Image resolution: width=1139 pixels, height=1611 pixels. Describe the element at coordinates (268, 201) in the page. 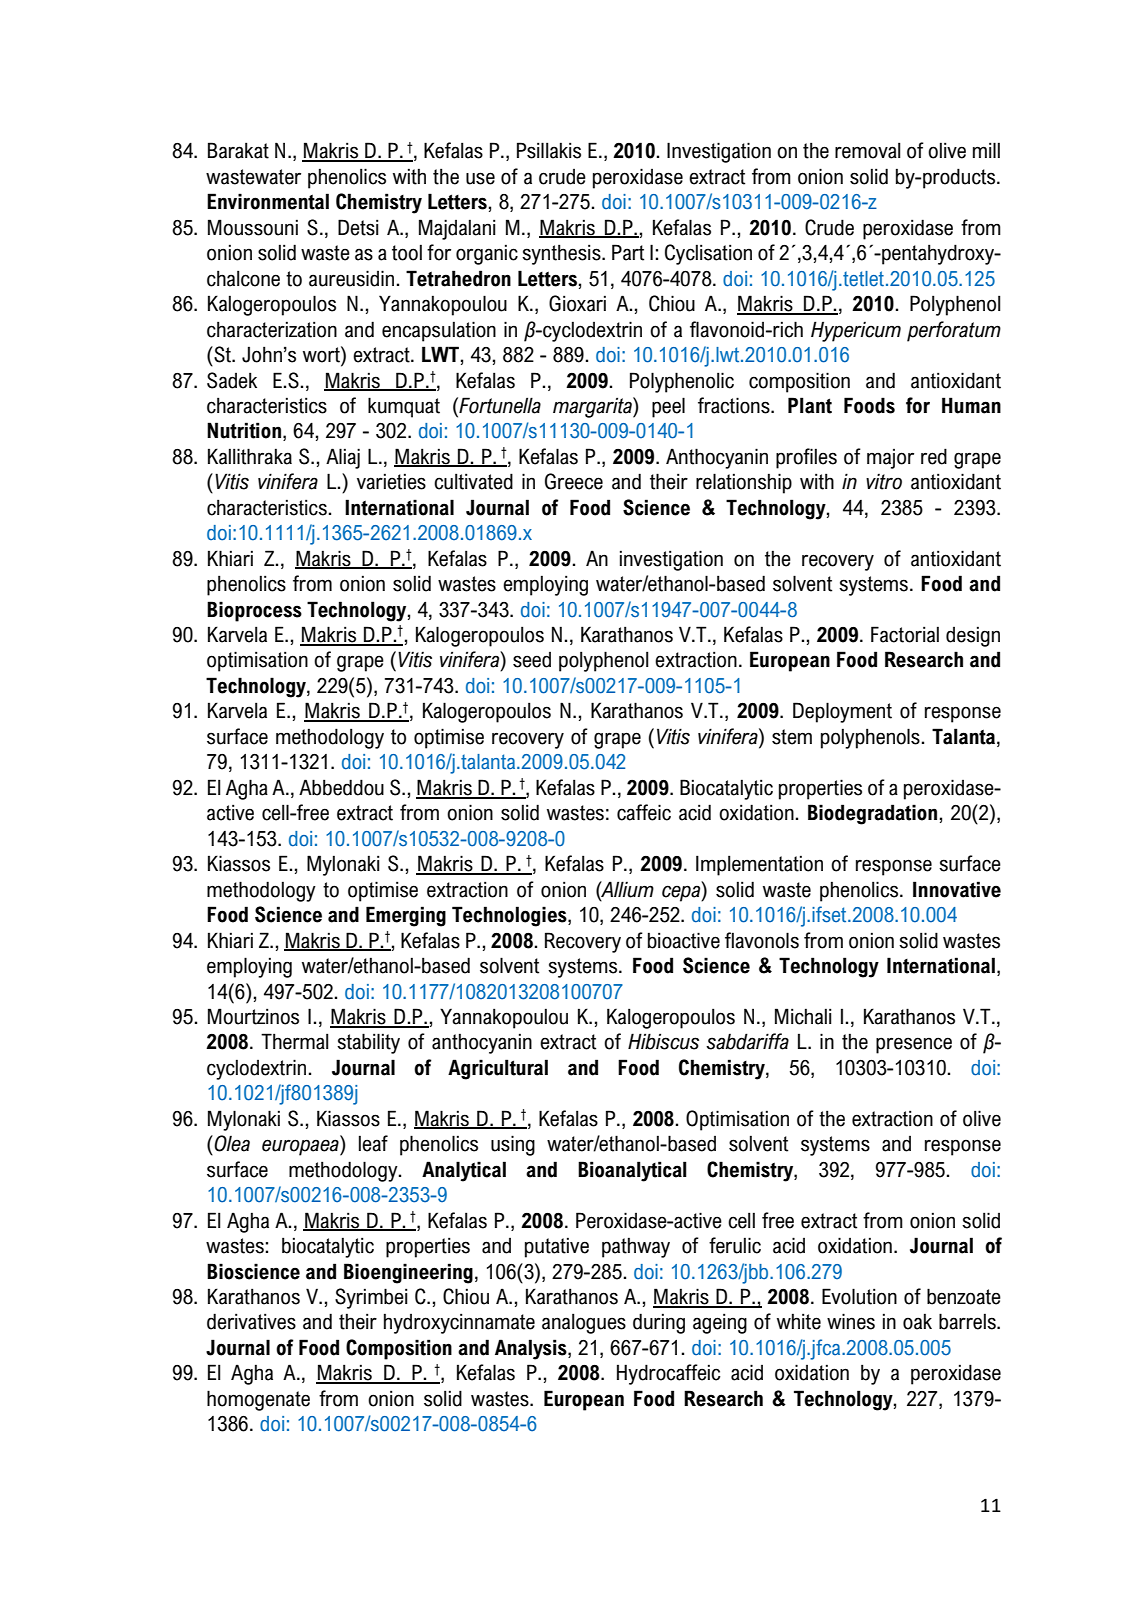

I see `Environmental` at that location.
